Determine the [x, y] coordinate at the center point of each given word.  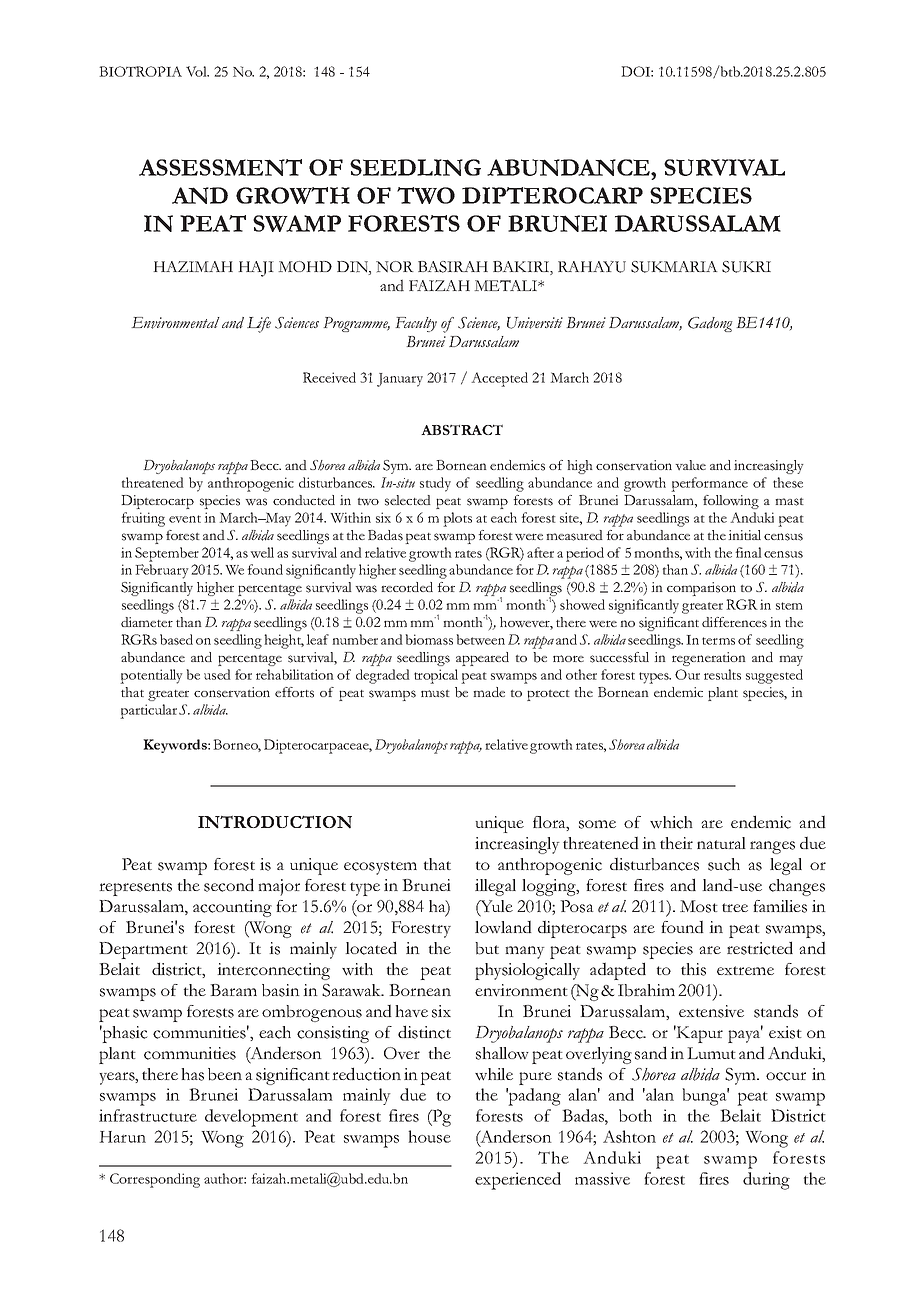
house [429, 1136]
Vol [197, 71]
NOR [395, 267]
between [480, 639]
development [251, 1118]
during [766, 1181]
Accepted [499, 379]
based [176, 639]
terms [718, 641]
